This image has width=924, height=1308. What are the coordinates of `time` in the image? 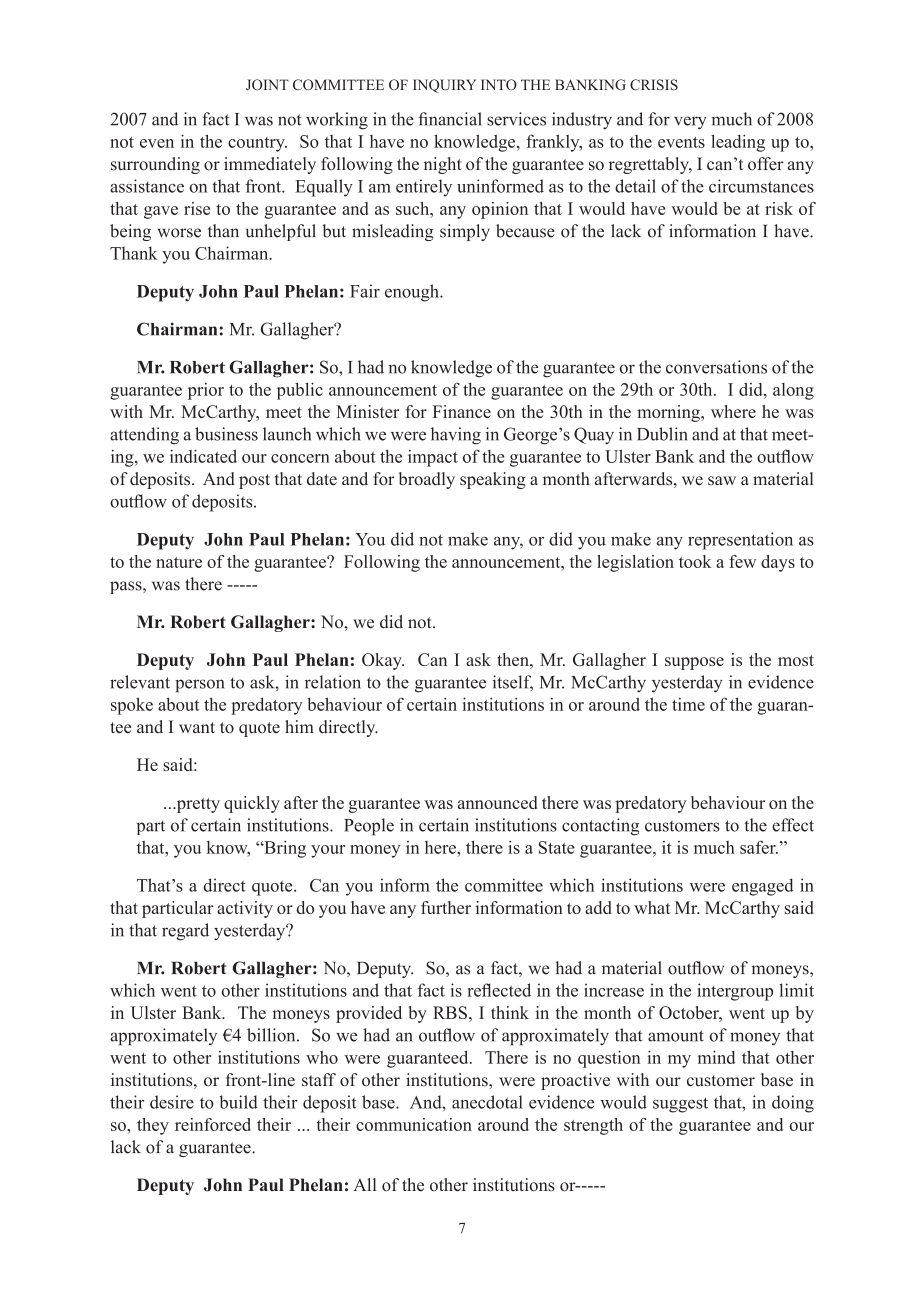 It's located at (688, 704).
